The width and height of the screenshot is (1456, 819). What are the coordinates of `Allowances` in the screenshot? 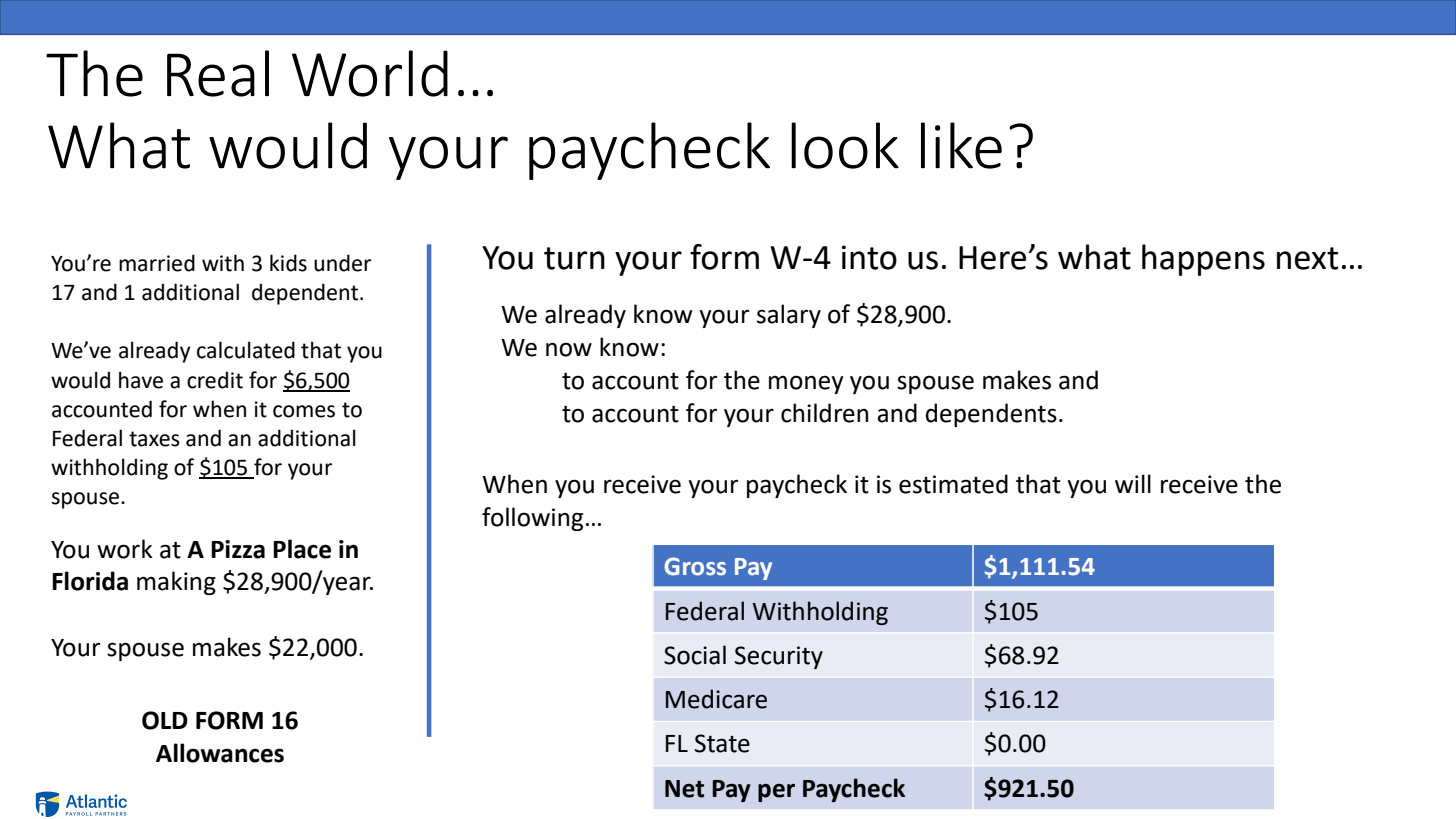 It's located at (220, 753).
